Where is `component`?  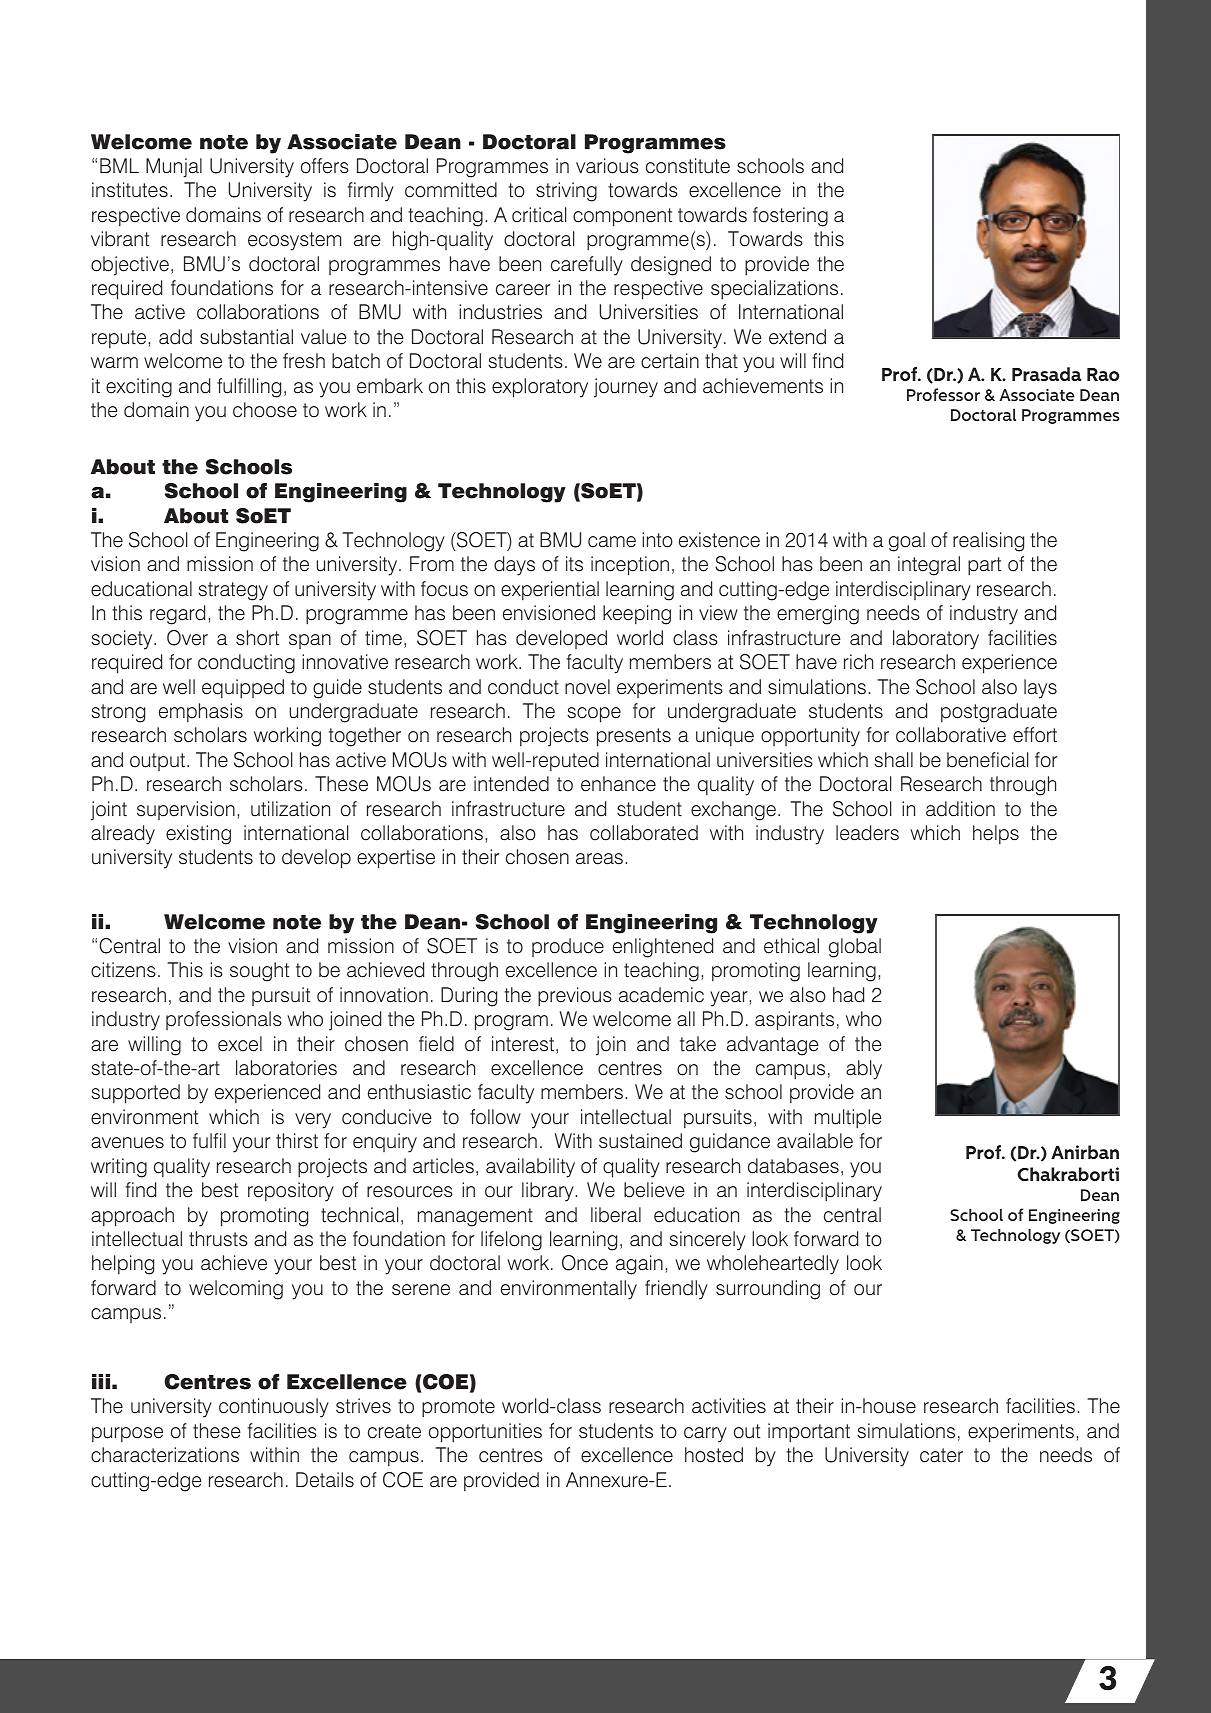
component is located at coordinates (622, 217).
